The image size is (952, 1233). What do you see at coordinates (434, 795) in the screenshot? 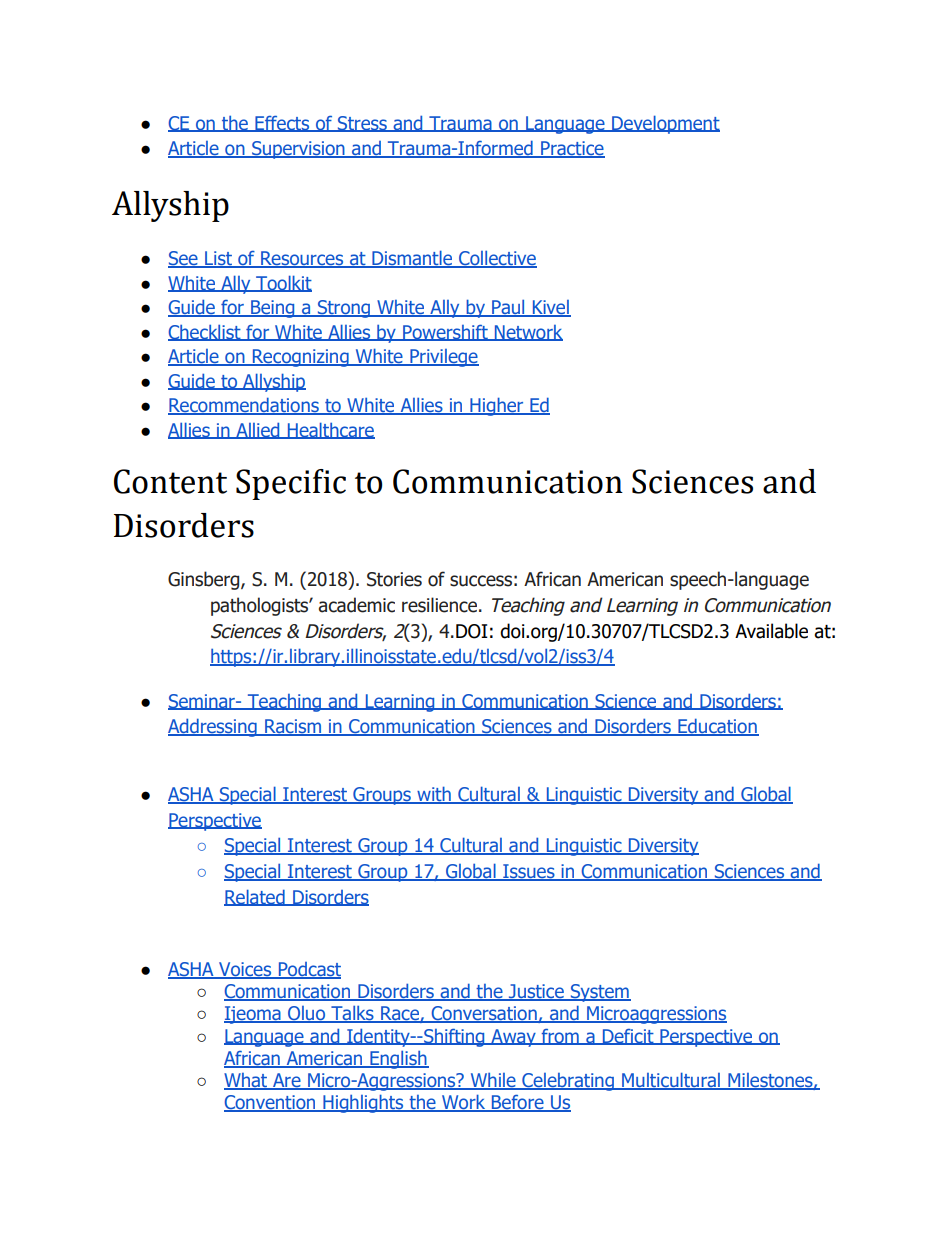
I see `with` at bounding box center [434, 795].
